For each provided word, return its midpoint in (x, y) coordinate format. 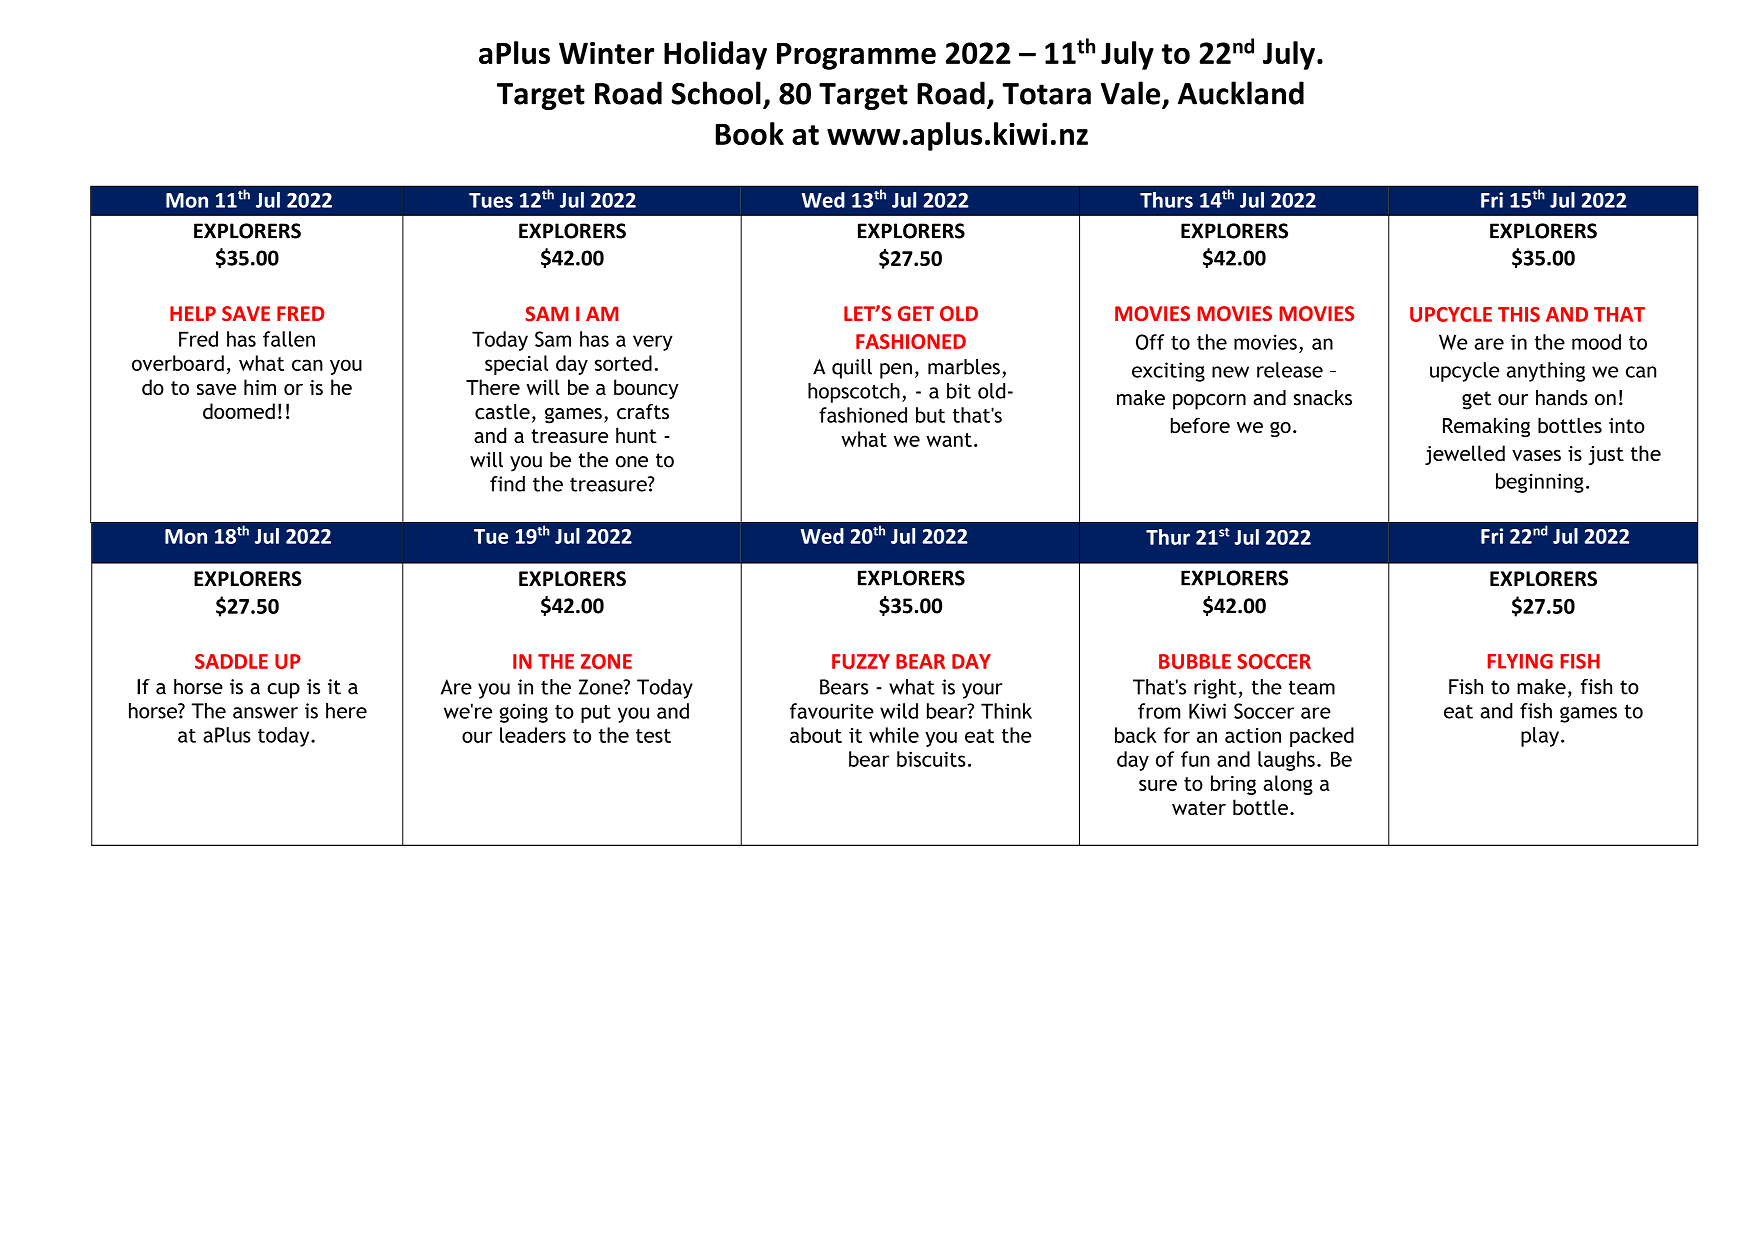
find (507, 484)
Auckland (1241, 93)
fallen (289, 339)
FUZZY (861, 661)
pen (896, 371)
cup (284, 691)
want (949, 440)
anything (1546, 372)
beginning (1540, 483)
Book (750, 133)
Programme (856, 56)
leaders (533, 735)
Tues (491, 200)
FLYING (1520, 661)
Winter (606, 53)
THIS (1519, 314)
